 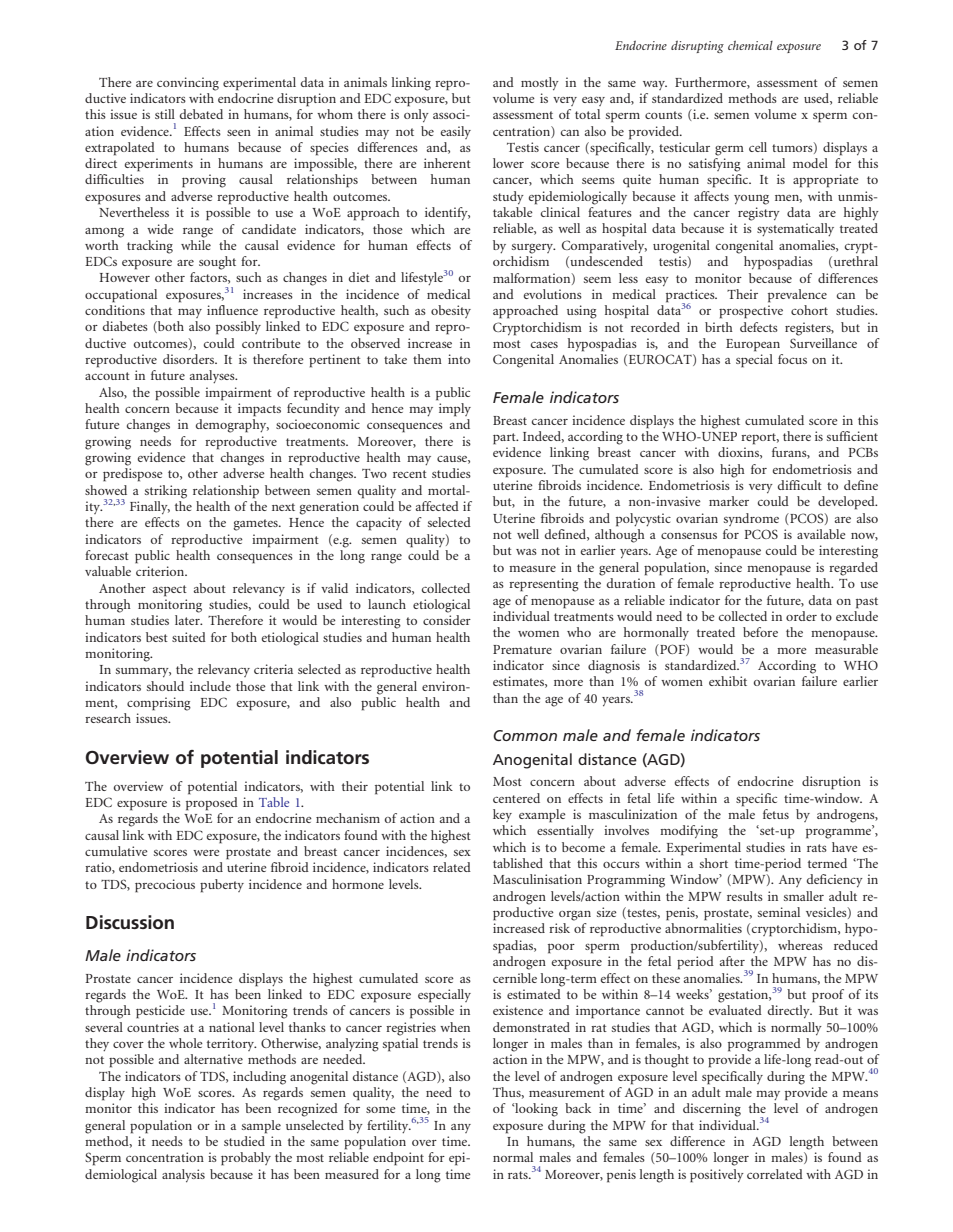 I want to click on analyses, so click(x=213, y=376).
